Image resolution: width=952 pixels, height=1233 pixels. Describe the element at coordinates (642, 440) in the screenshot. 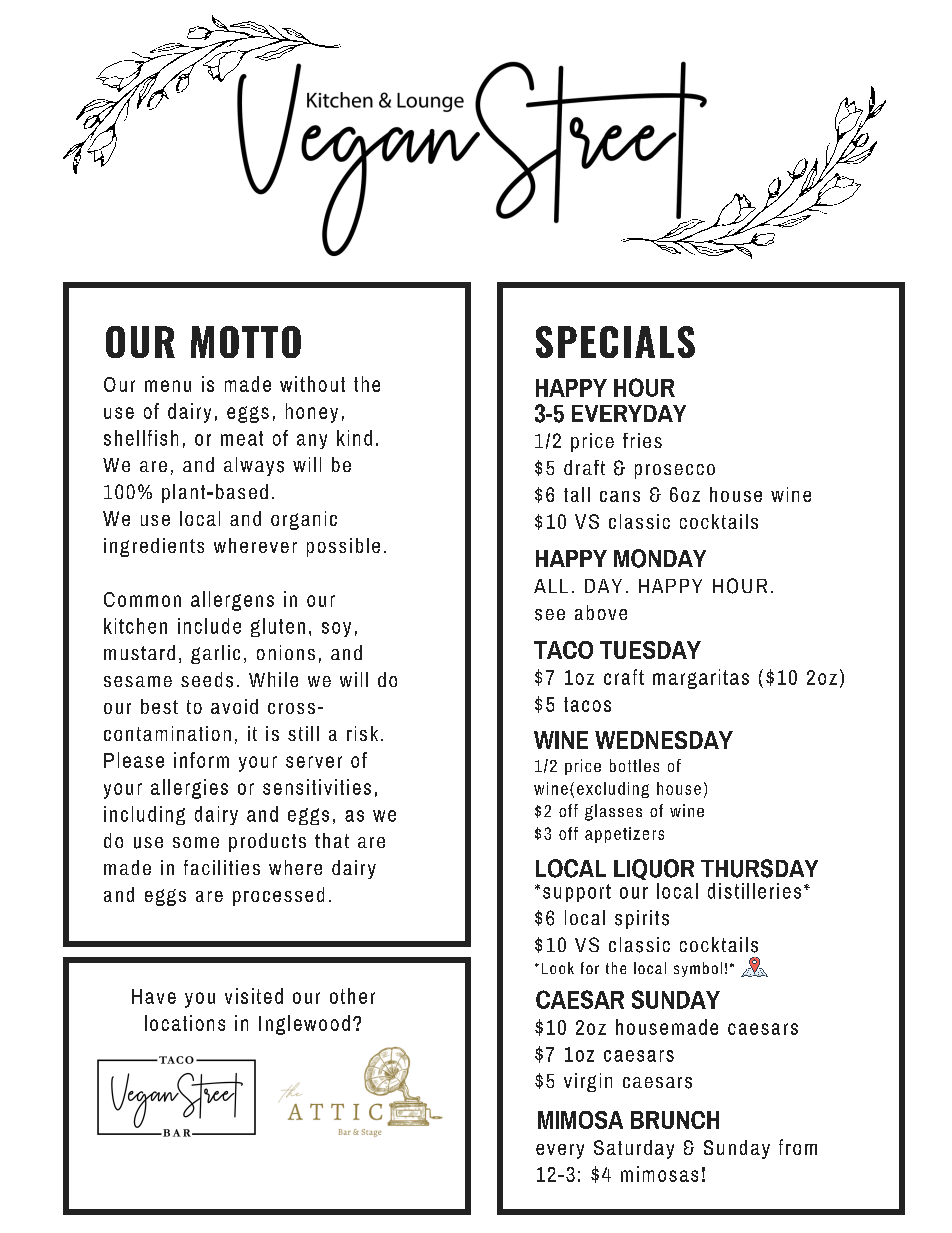

I see `fries` at that location.
